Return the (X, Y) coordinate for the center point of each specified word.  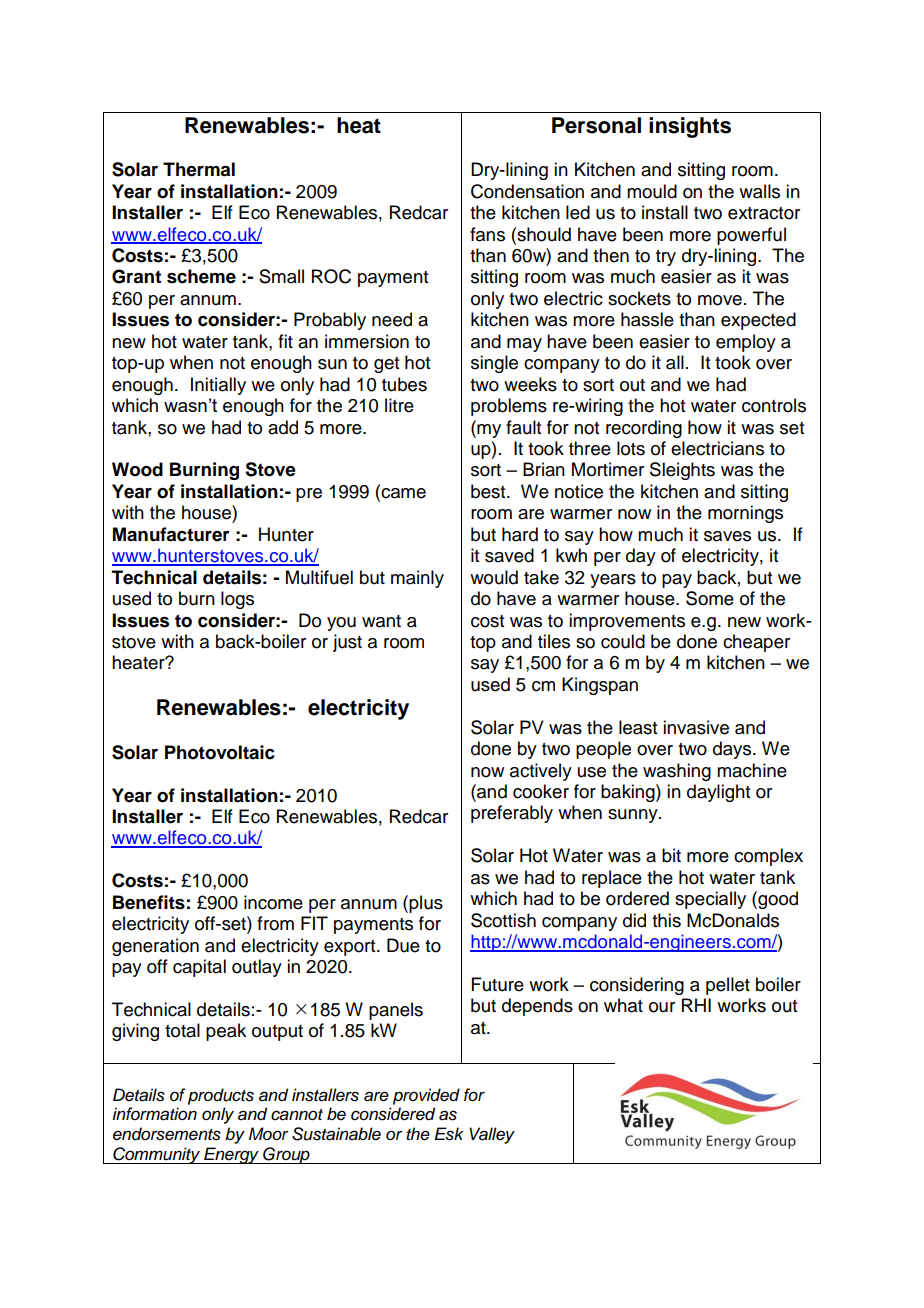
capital (199, 968)
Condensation (527, 191)
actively (541, 772)
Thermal (199, 169)
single (494, 364)
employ (746, 343)
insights (690, 127)
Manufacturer (171, 534)
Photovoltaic (220, 752)
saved (509, 555)
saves (727, 536)
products (221, 1096)
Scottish (503, 920)
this (666, 920)
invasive (696, 727)
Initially (218, 386)
